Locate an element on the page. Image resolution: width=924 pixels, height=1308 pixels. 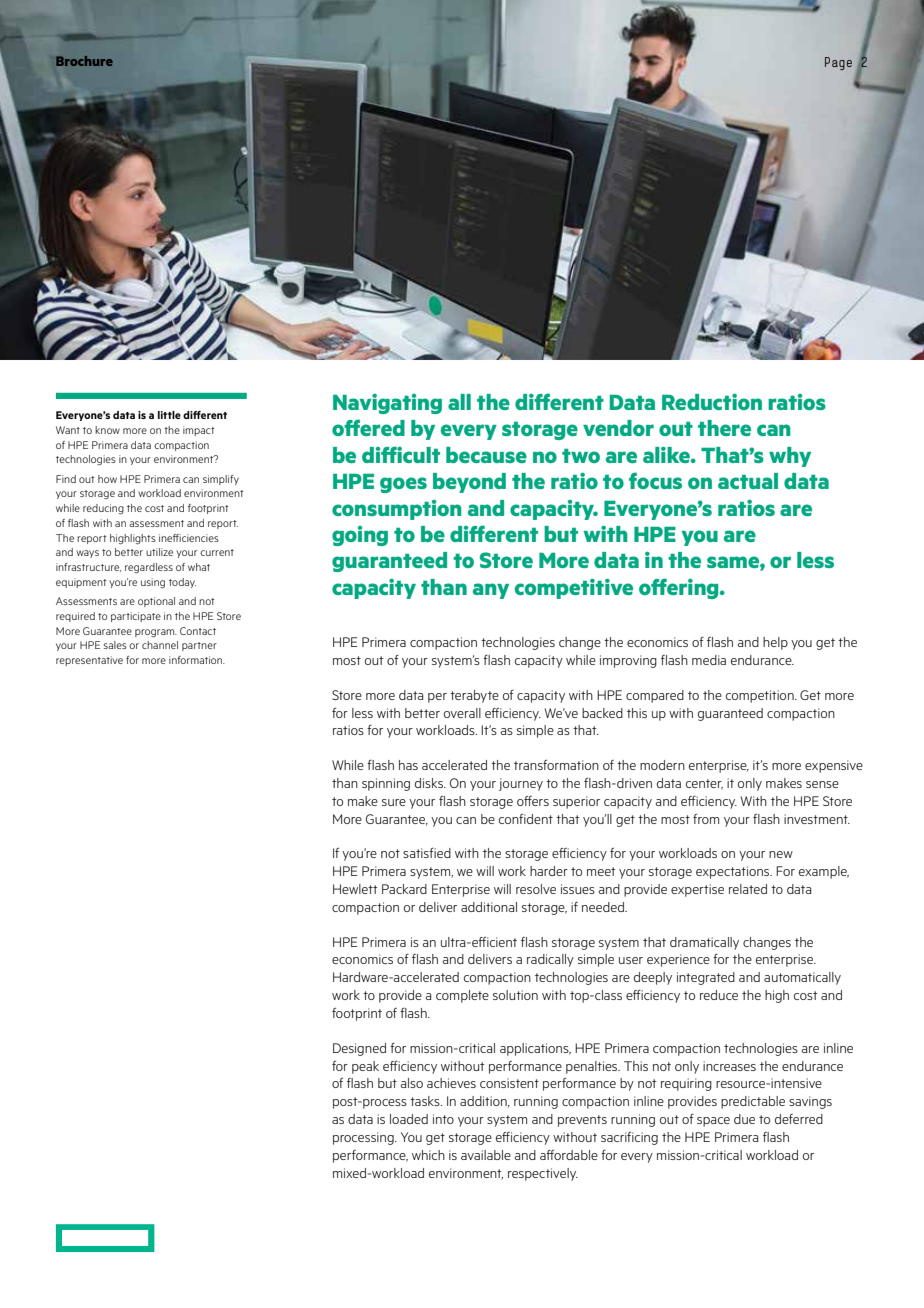
help is located at coordinates (775, 643).
